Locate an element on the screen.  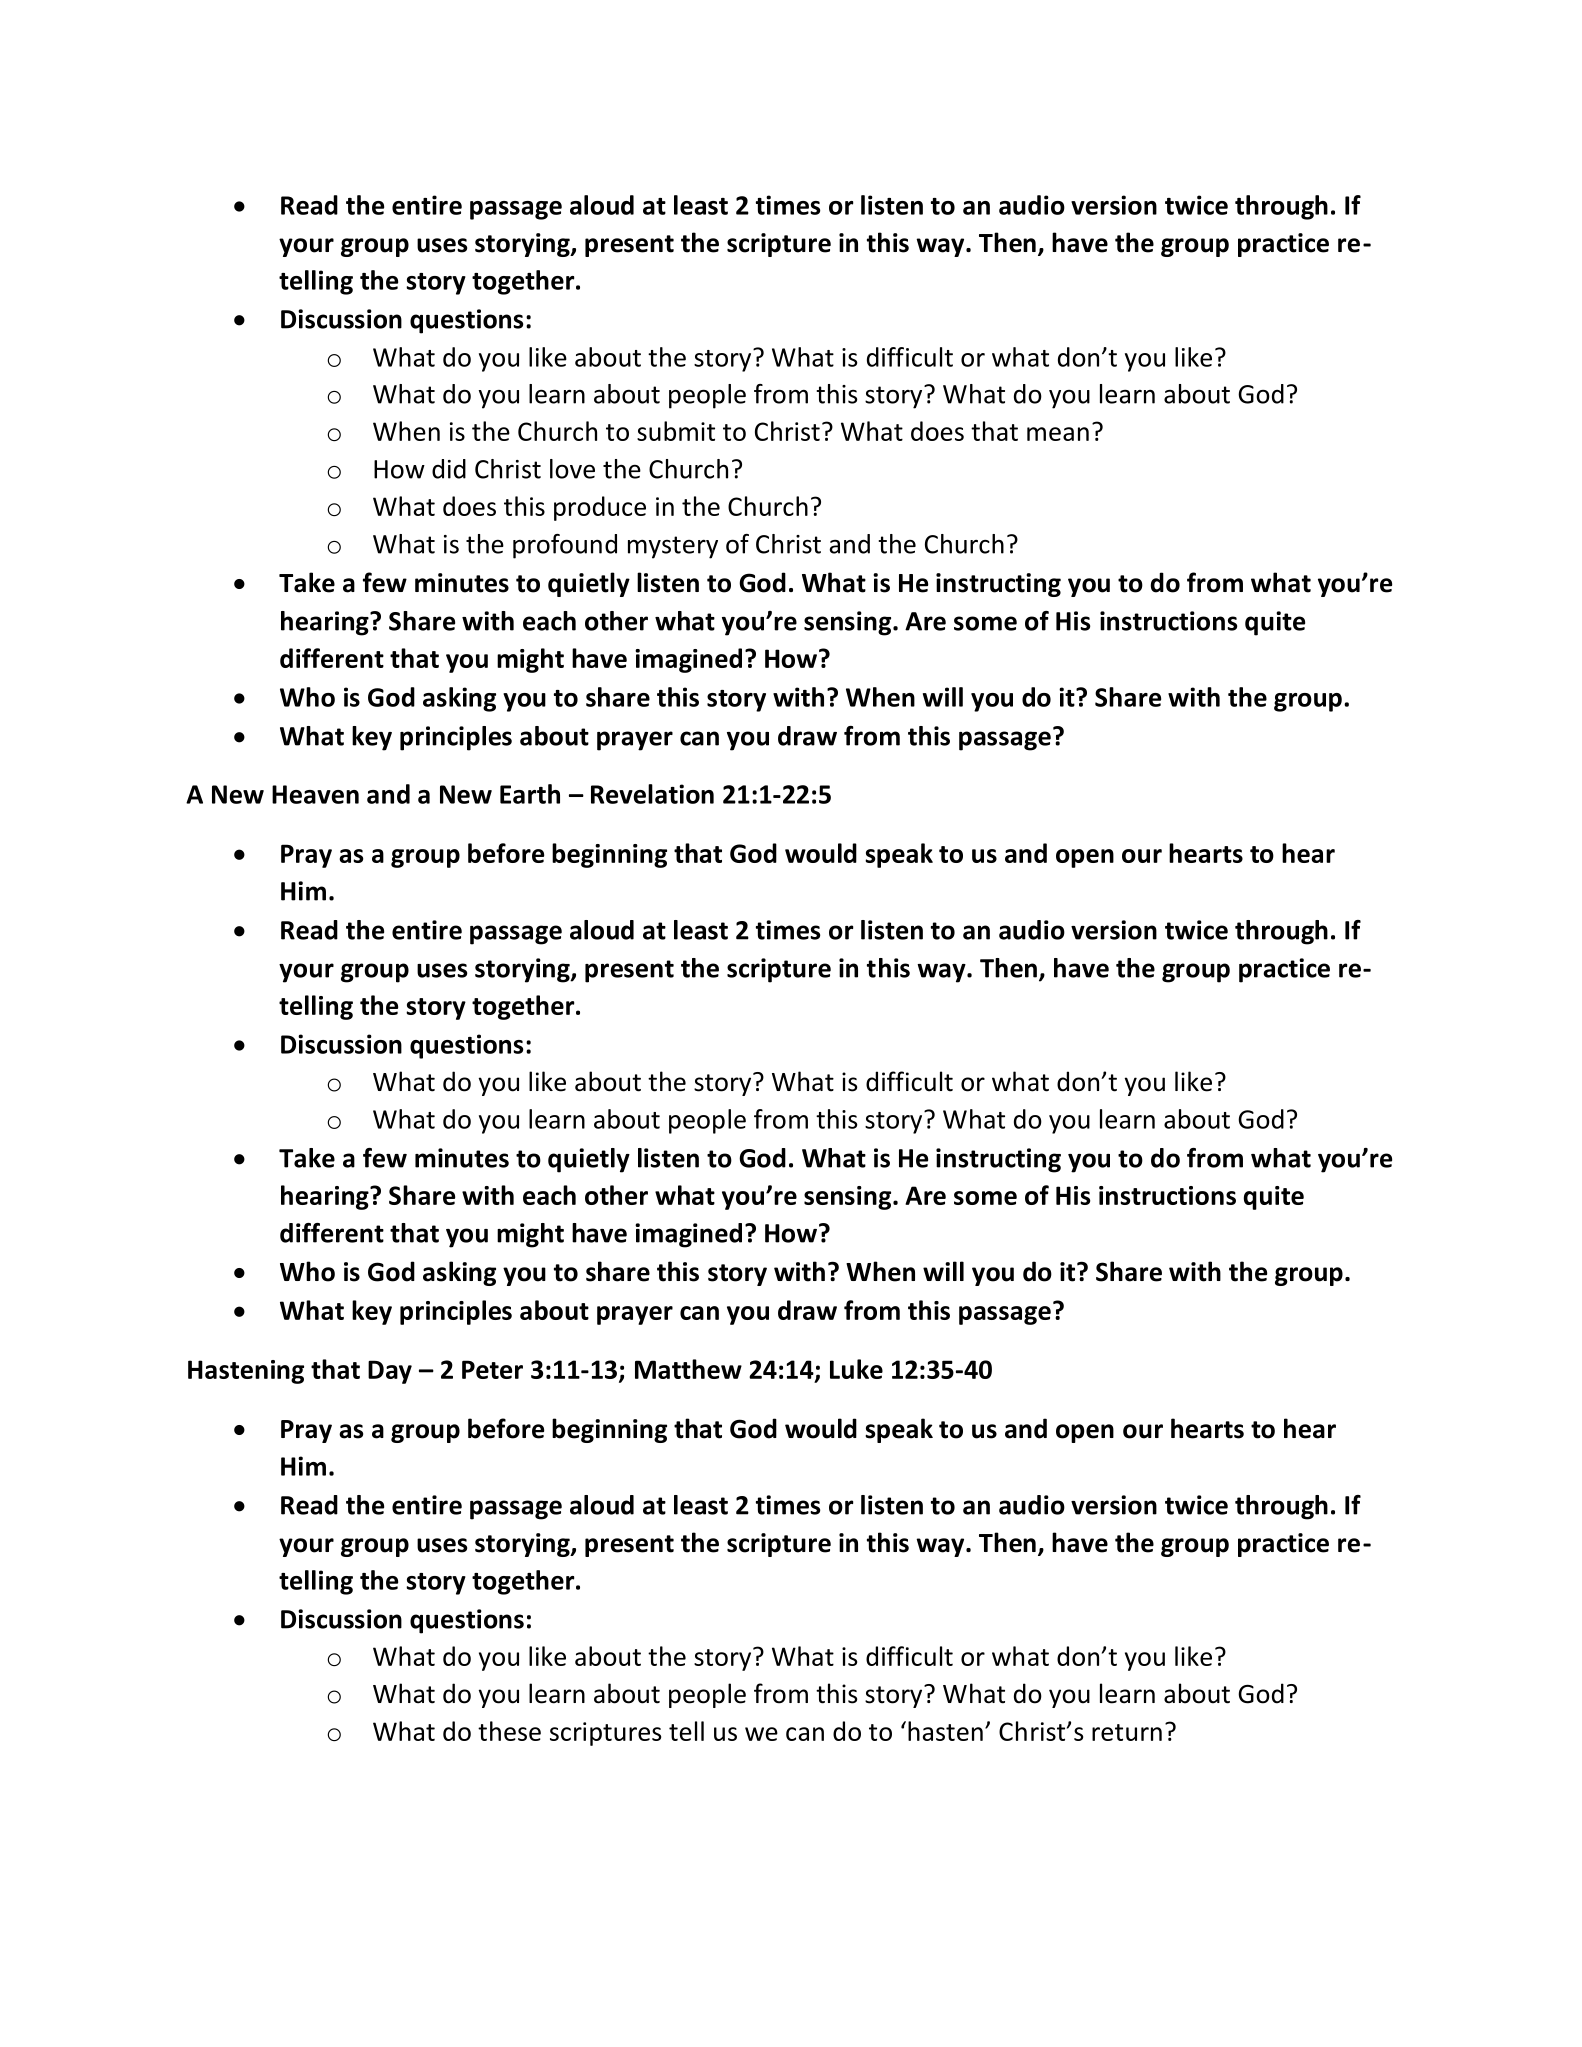
mean is located at coordinates (1058, 434).
